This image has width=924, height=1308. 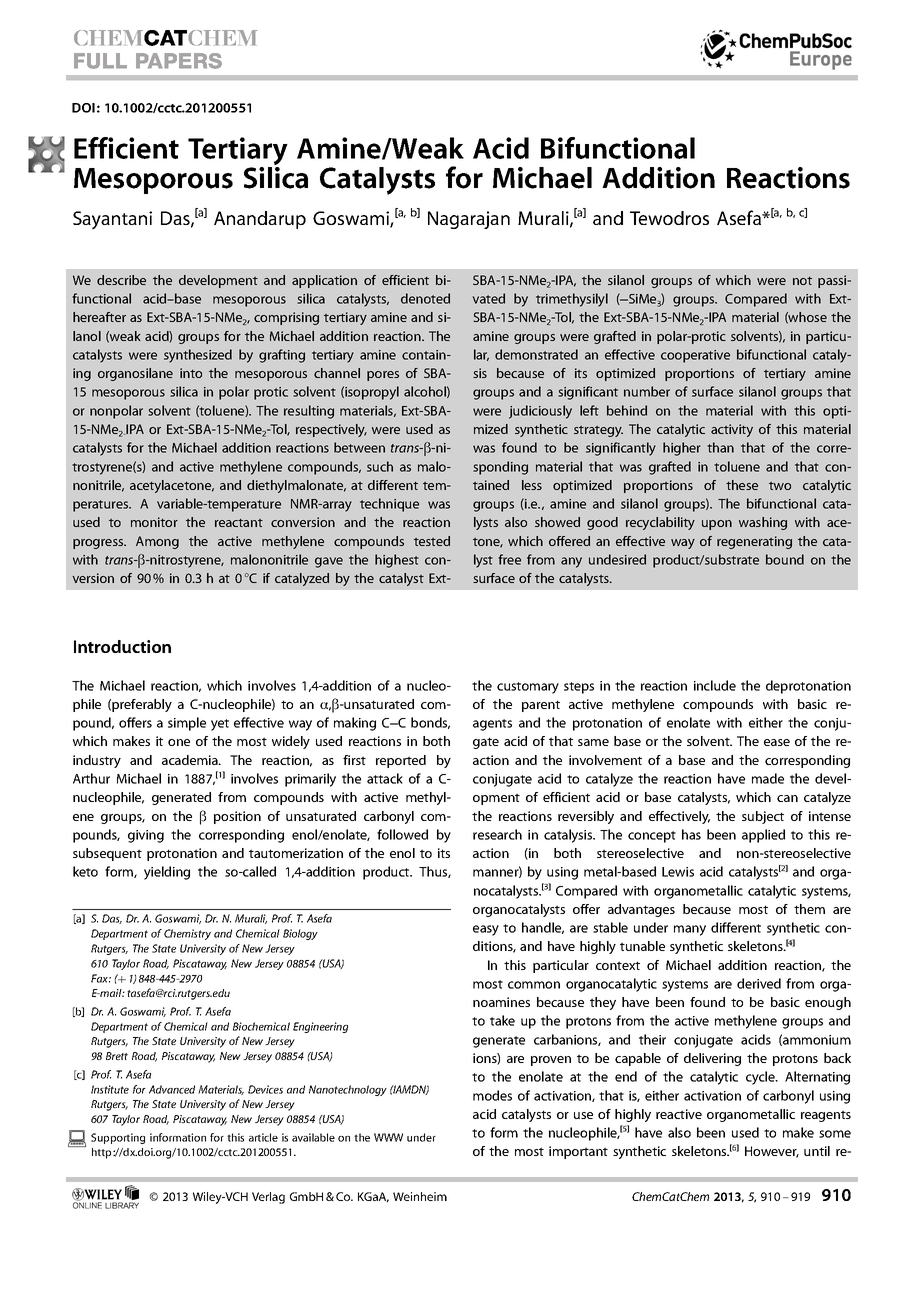 I want to click on easy, so click(x=486, y=930).
